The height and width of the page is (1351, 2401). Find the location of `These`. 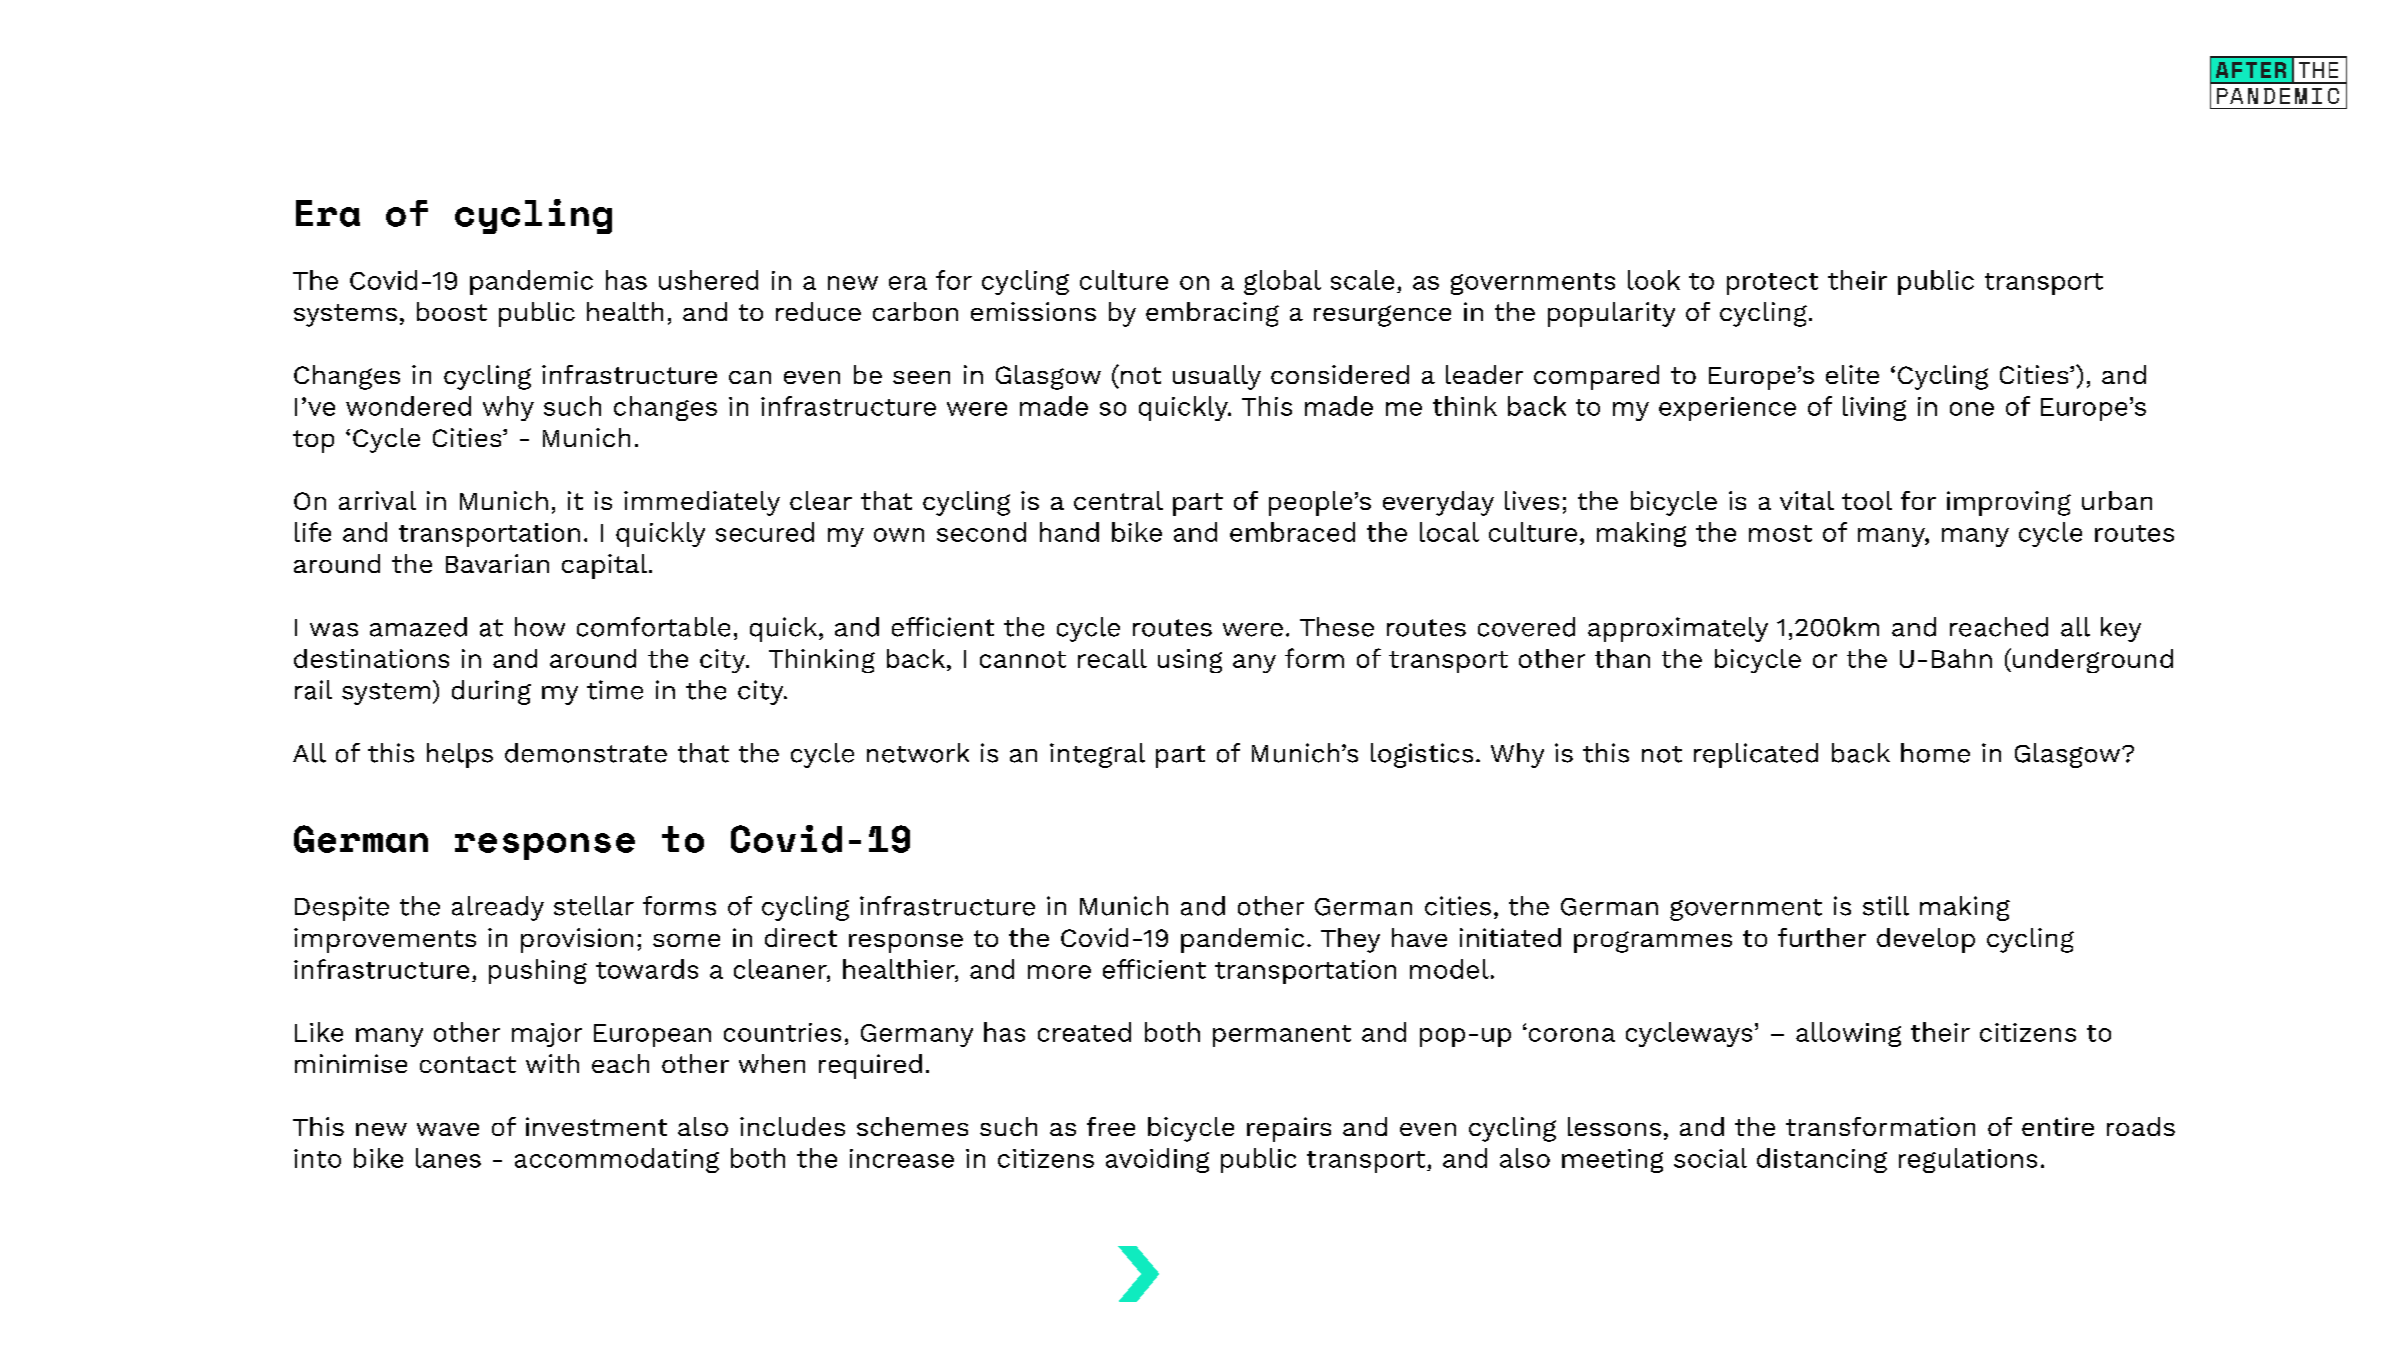

These is located at coordinates (1337, 627).
